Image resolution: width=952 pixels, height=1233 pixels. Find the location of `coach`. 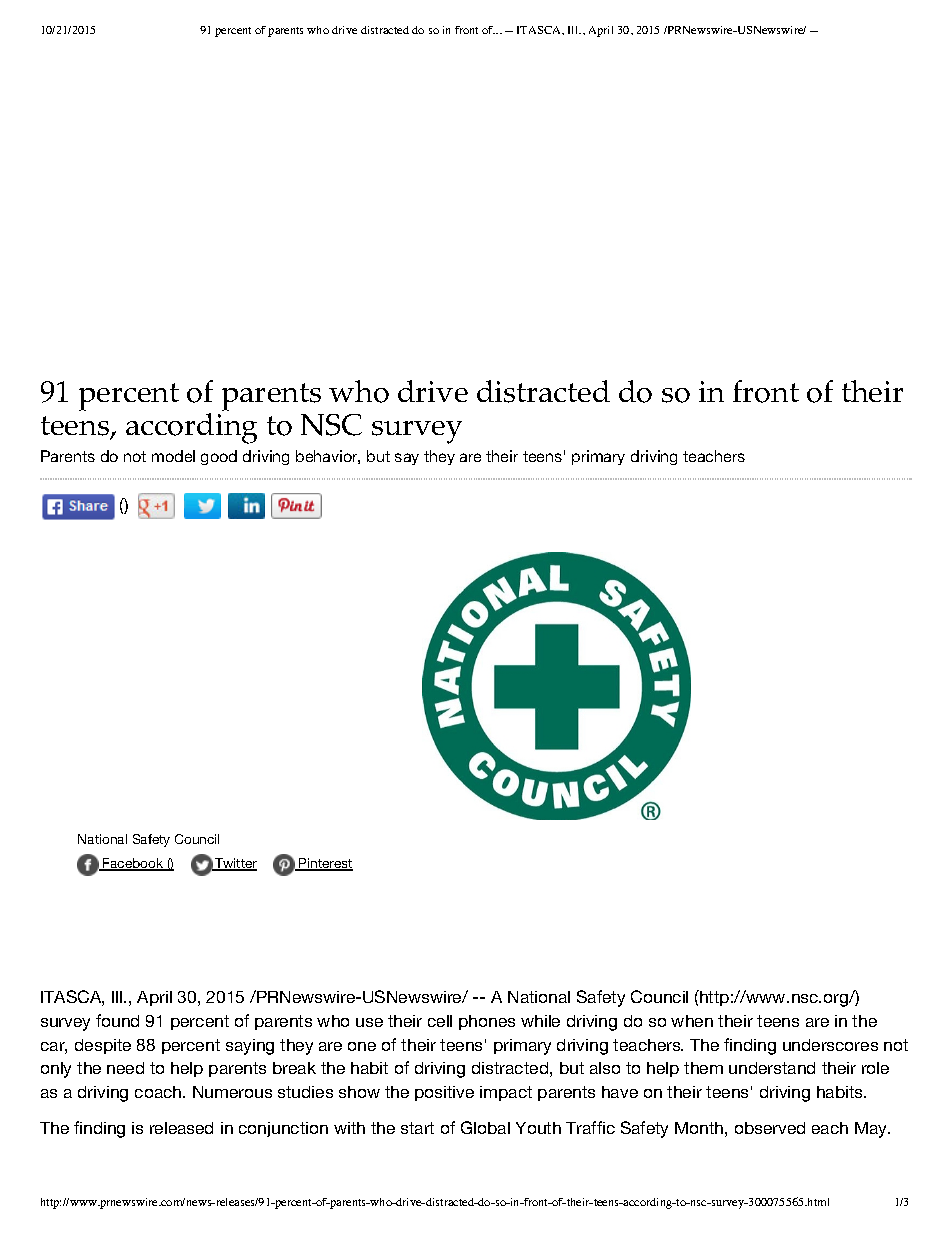

coach is located at coordinates (159, 1092).
